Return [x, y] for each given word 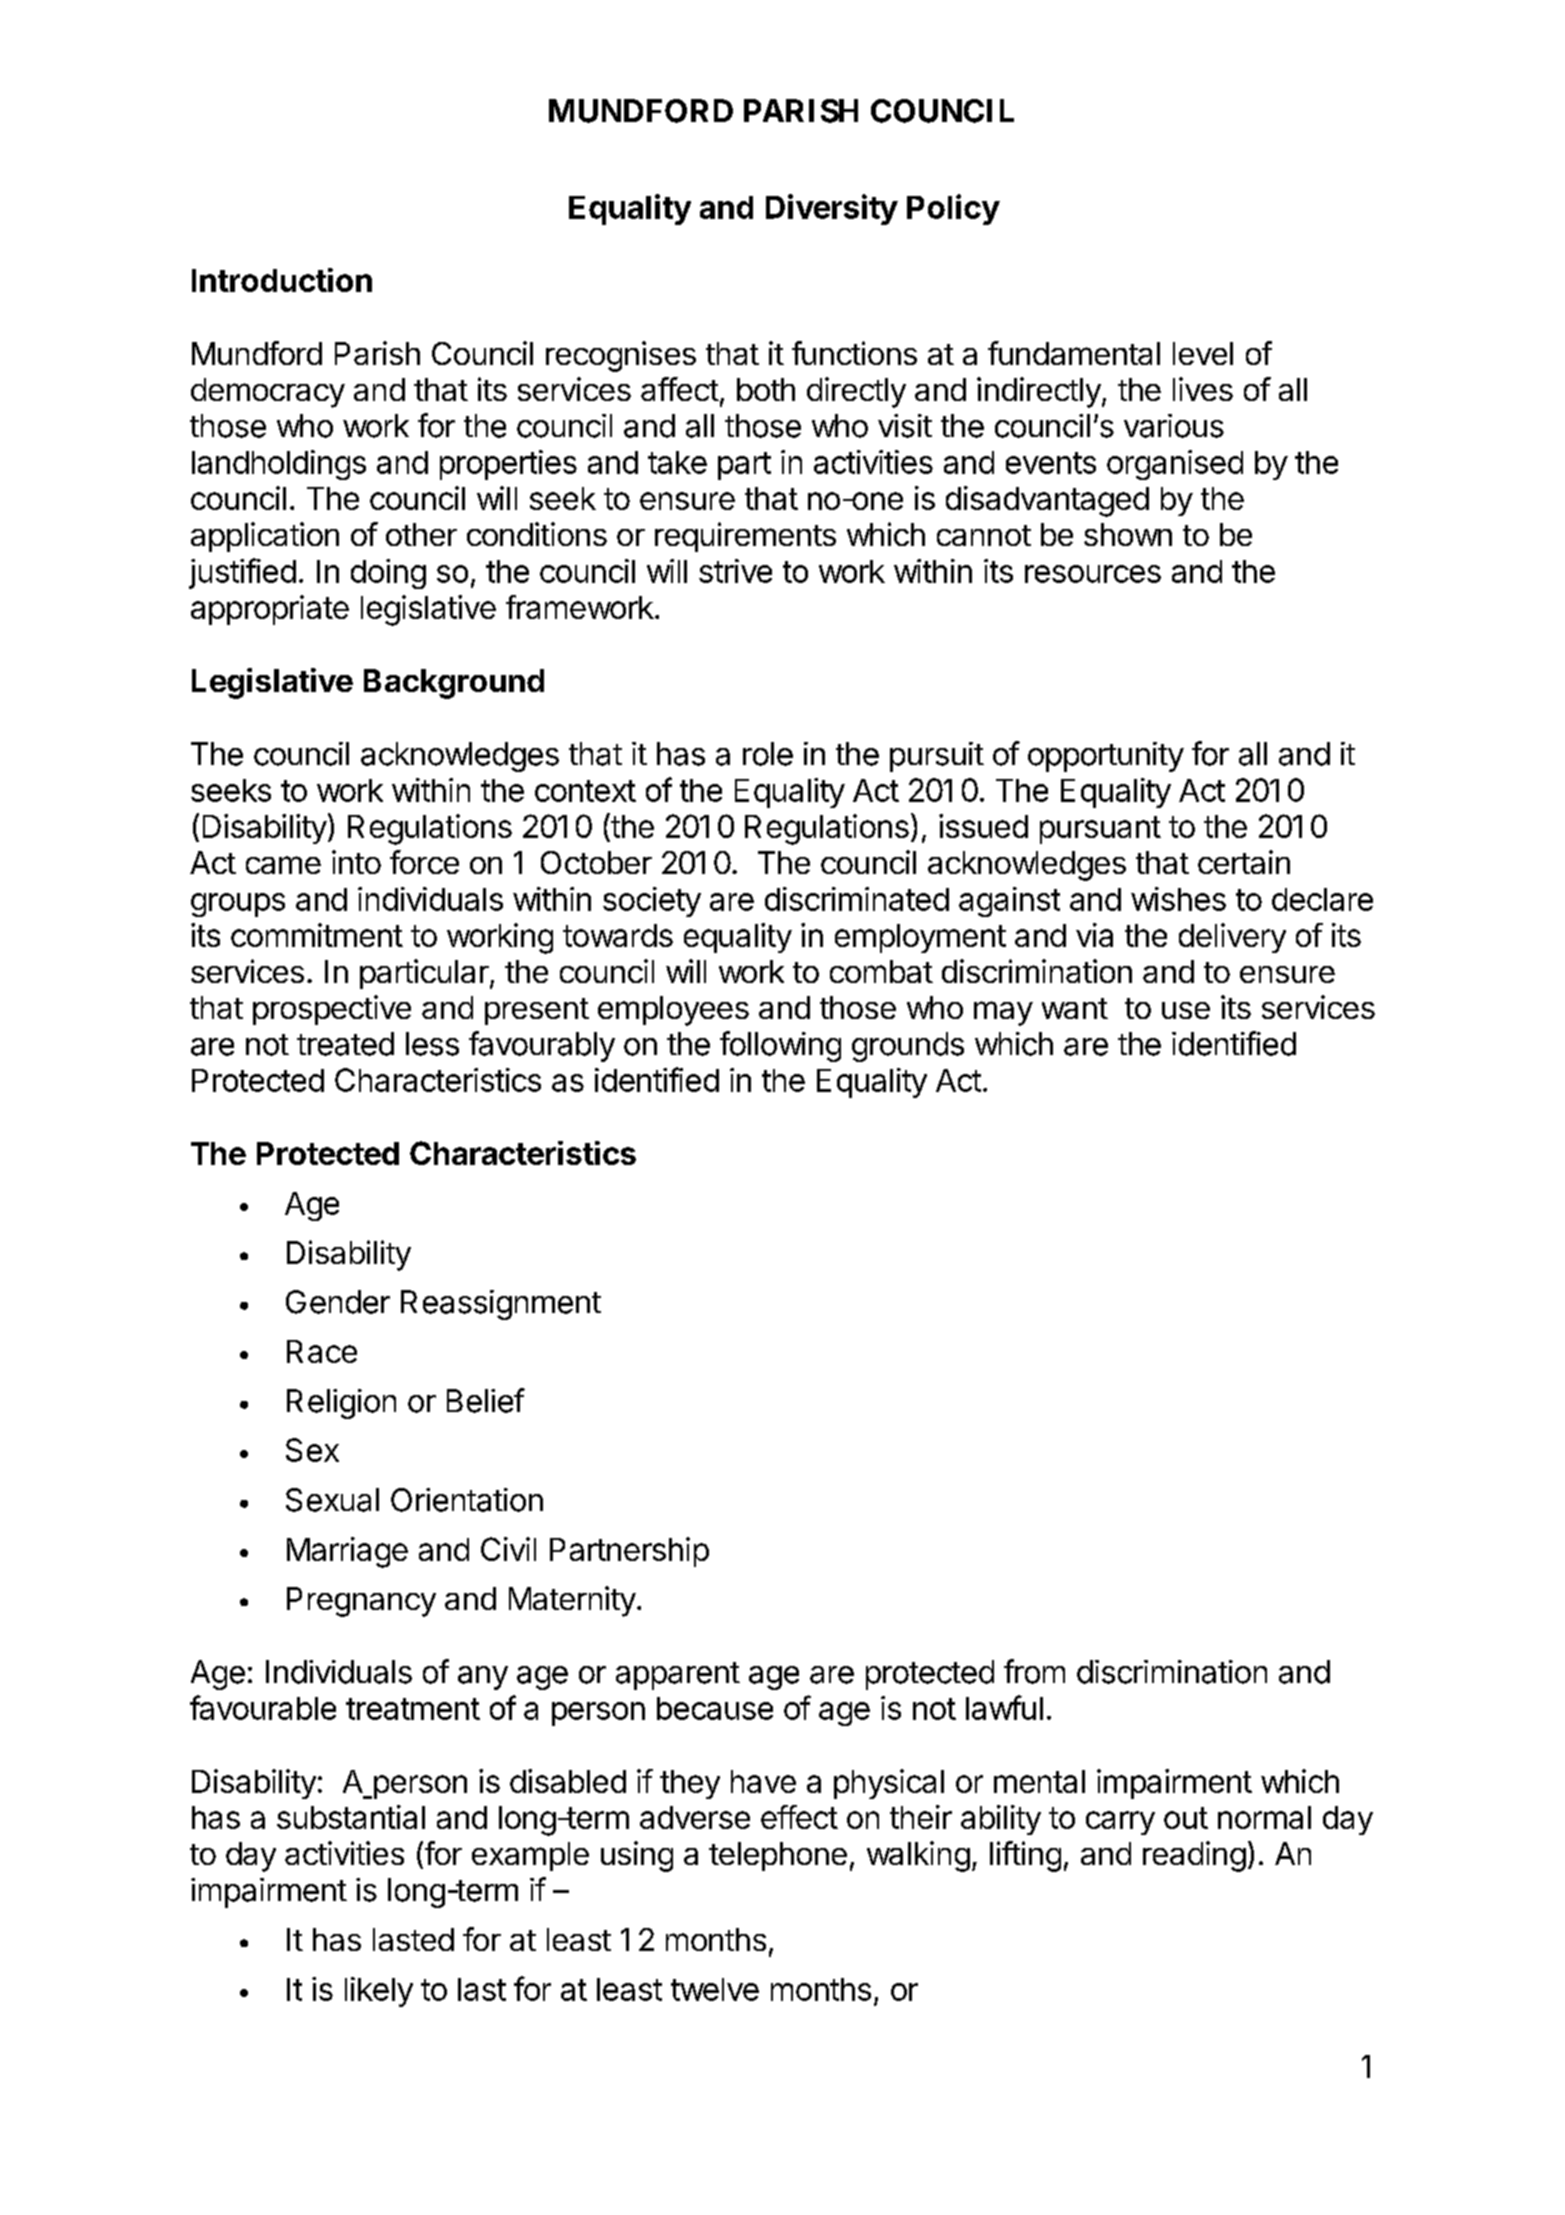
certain [1244, 862]
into [356, 862]
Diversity [832, 209]
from [1034, 1671]
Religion [341, 1404]
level [1203, 353]
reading [1194, 1856]
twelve [715, 1989]
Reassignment [501, 1305]
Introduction [282, 280]
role [768, 754]
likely [379, 1992]
